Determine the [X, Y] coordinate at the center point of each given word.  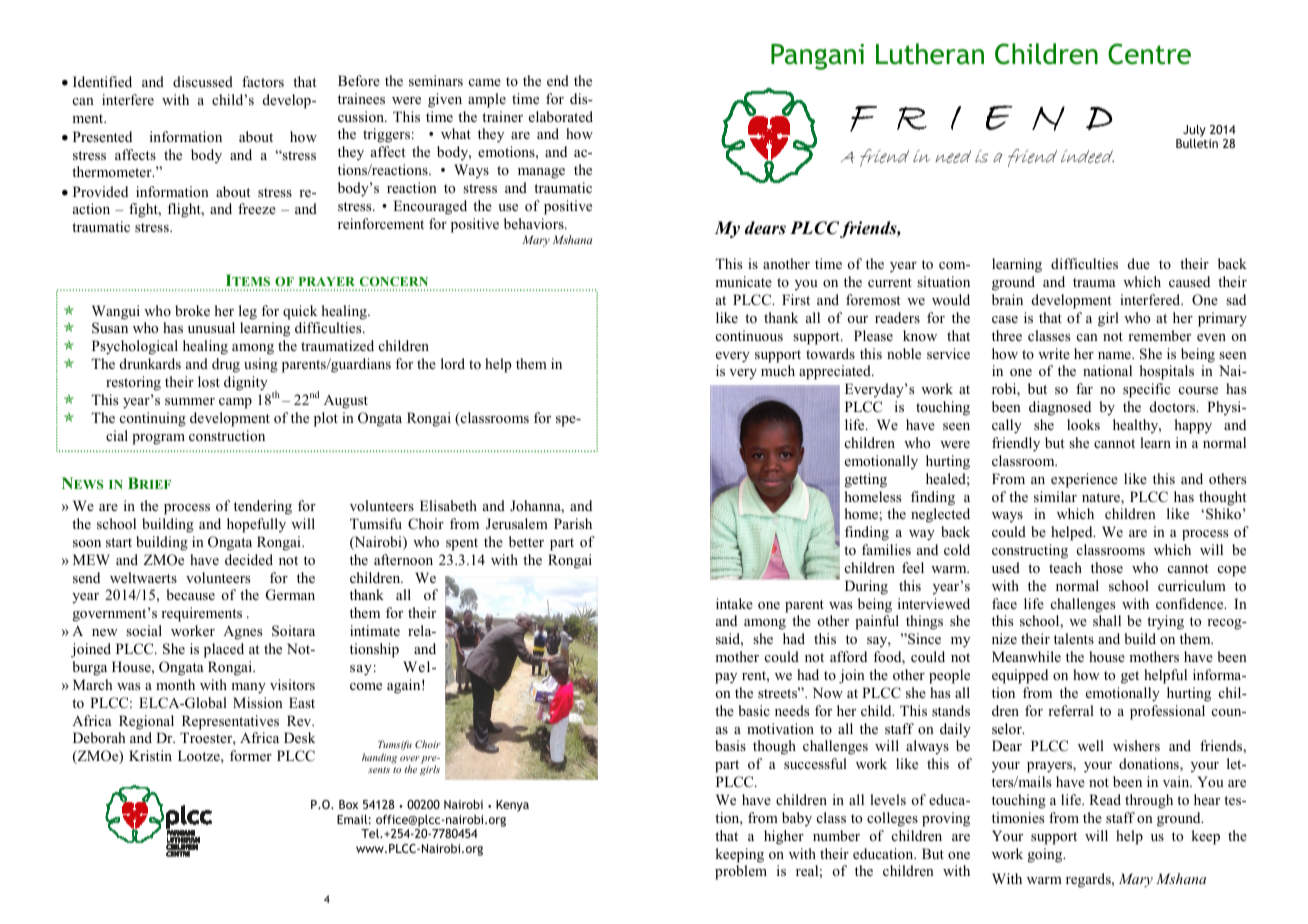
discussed [203, 81]
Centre [1149, 54]
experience [1084, 480]
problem [741, 872]
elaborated [561, 116]
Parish [573, 523]
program [158, 439]
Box [348, 804]
